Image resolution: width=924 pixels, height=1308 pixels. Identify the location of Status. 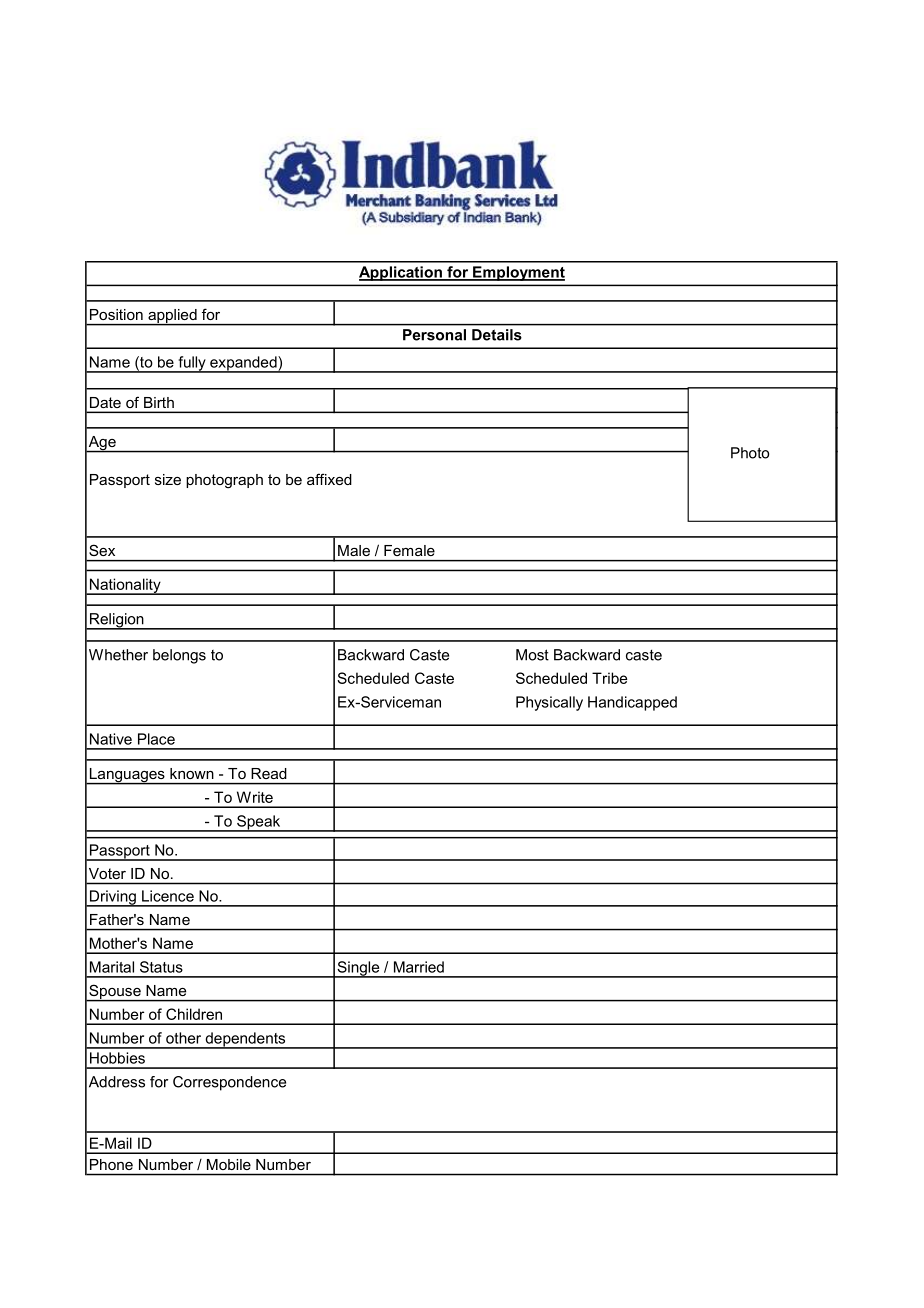
(161, 967).
